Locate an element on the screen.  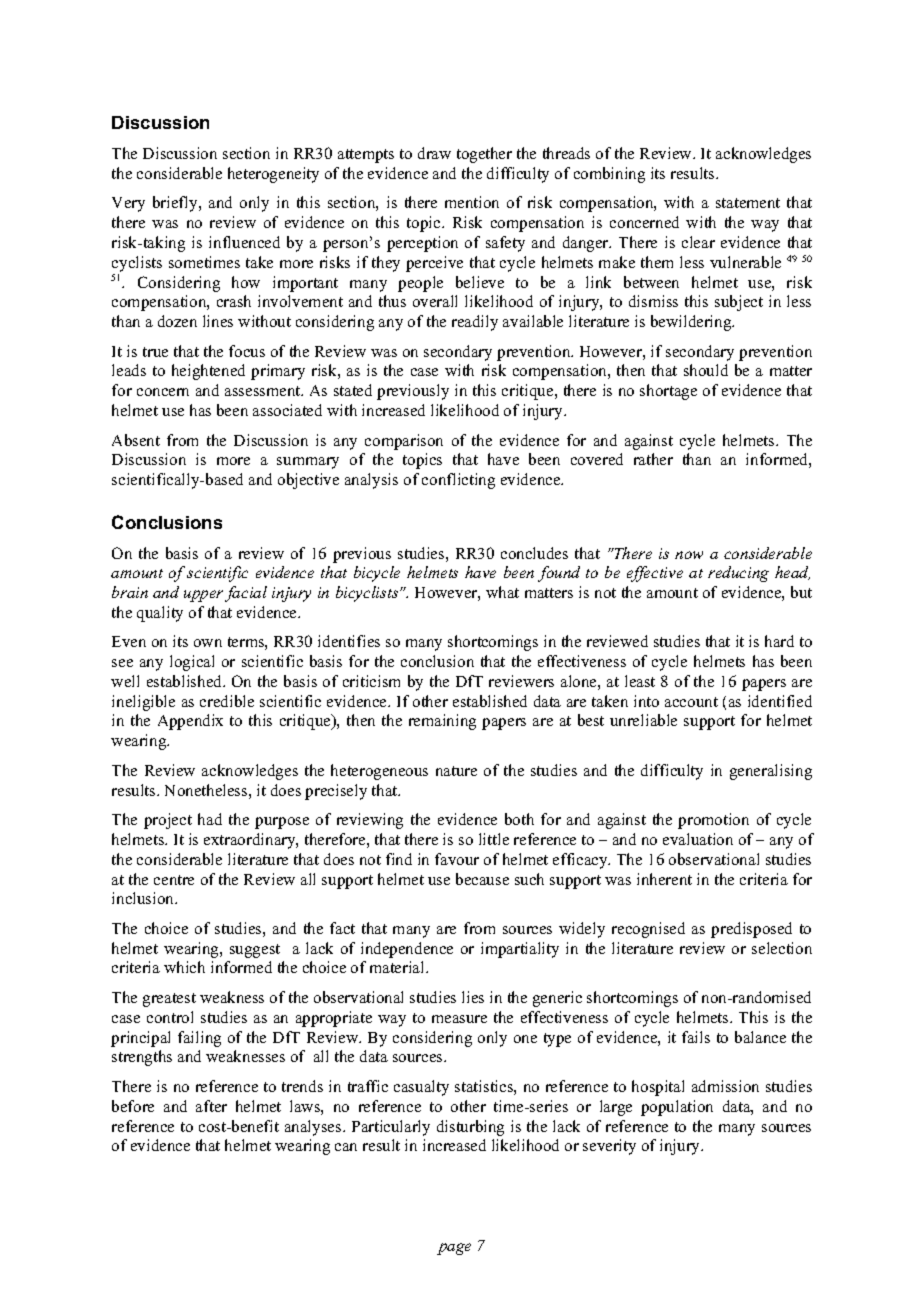
credible is located at coordinates (227, 701).
